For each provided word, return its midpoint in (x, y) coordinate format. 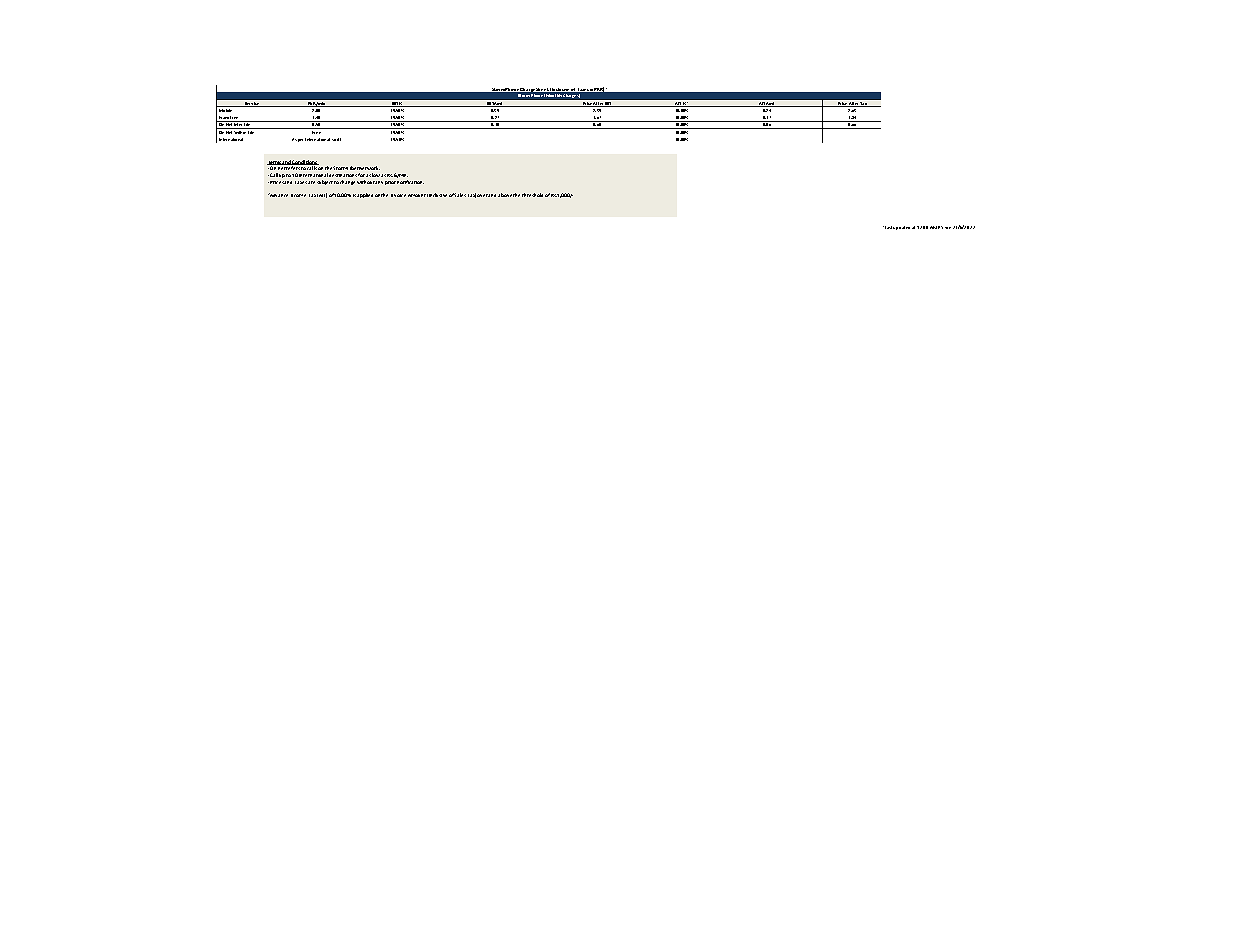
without (366, 182)
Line (235, 119)
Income (298, 195)
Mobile (226, 109)
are (311, 182)
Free (316, 131)
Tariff (336, 139)
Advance (278, 195)
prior (390, 183)
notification (410, 182)
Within (240, 131)
